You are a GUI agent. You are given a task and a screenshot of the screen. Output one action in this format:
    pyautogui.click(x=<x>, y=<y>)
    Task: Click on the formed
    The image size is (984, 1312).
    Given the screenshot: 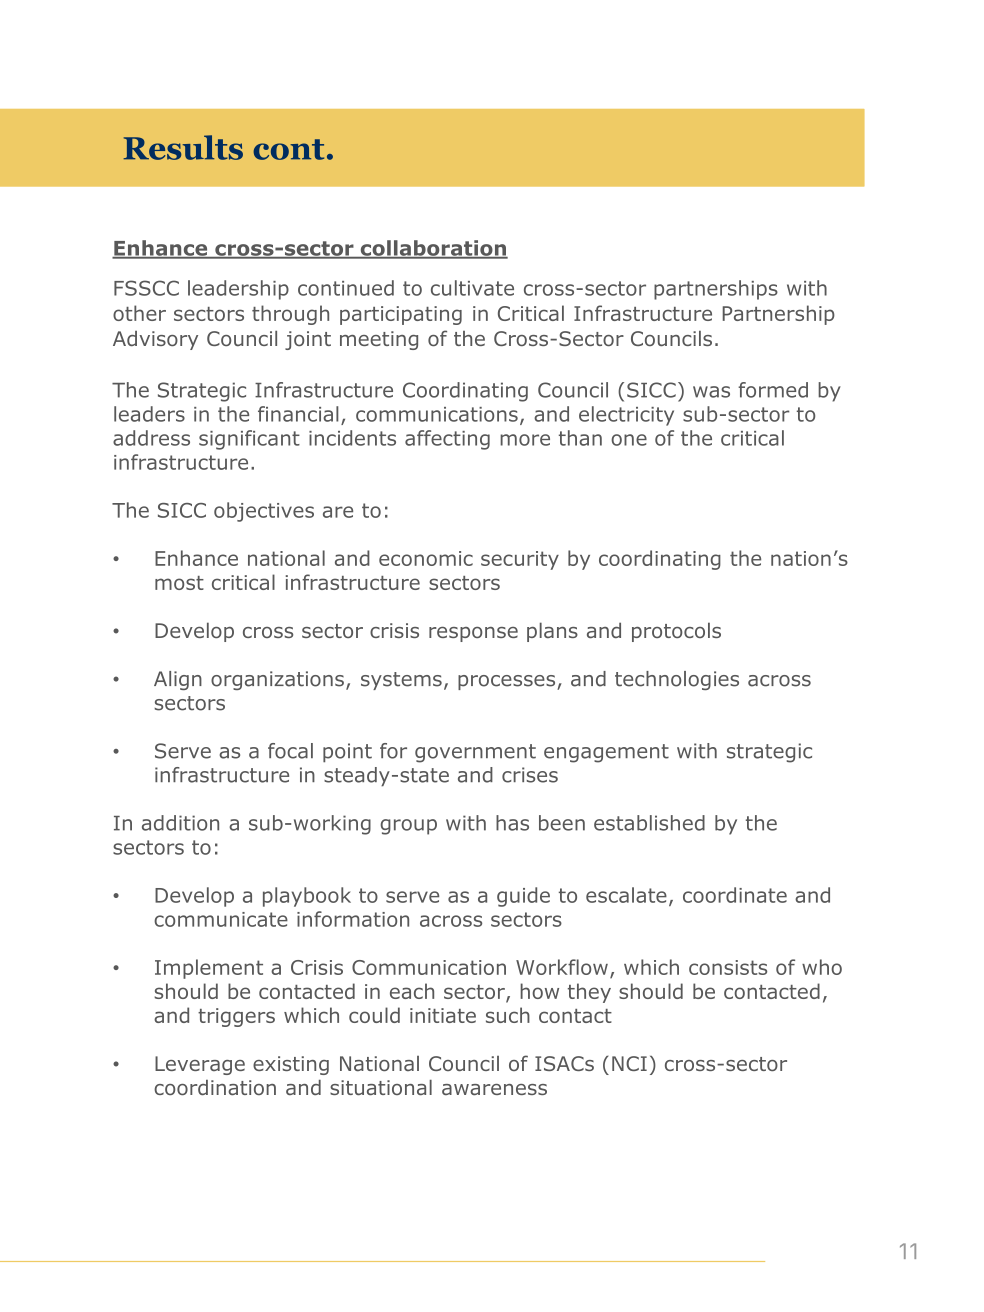 What is the action you would take?
    pyautogui.click(x=773, y=390)
